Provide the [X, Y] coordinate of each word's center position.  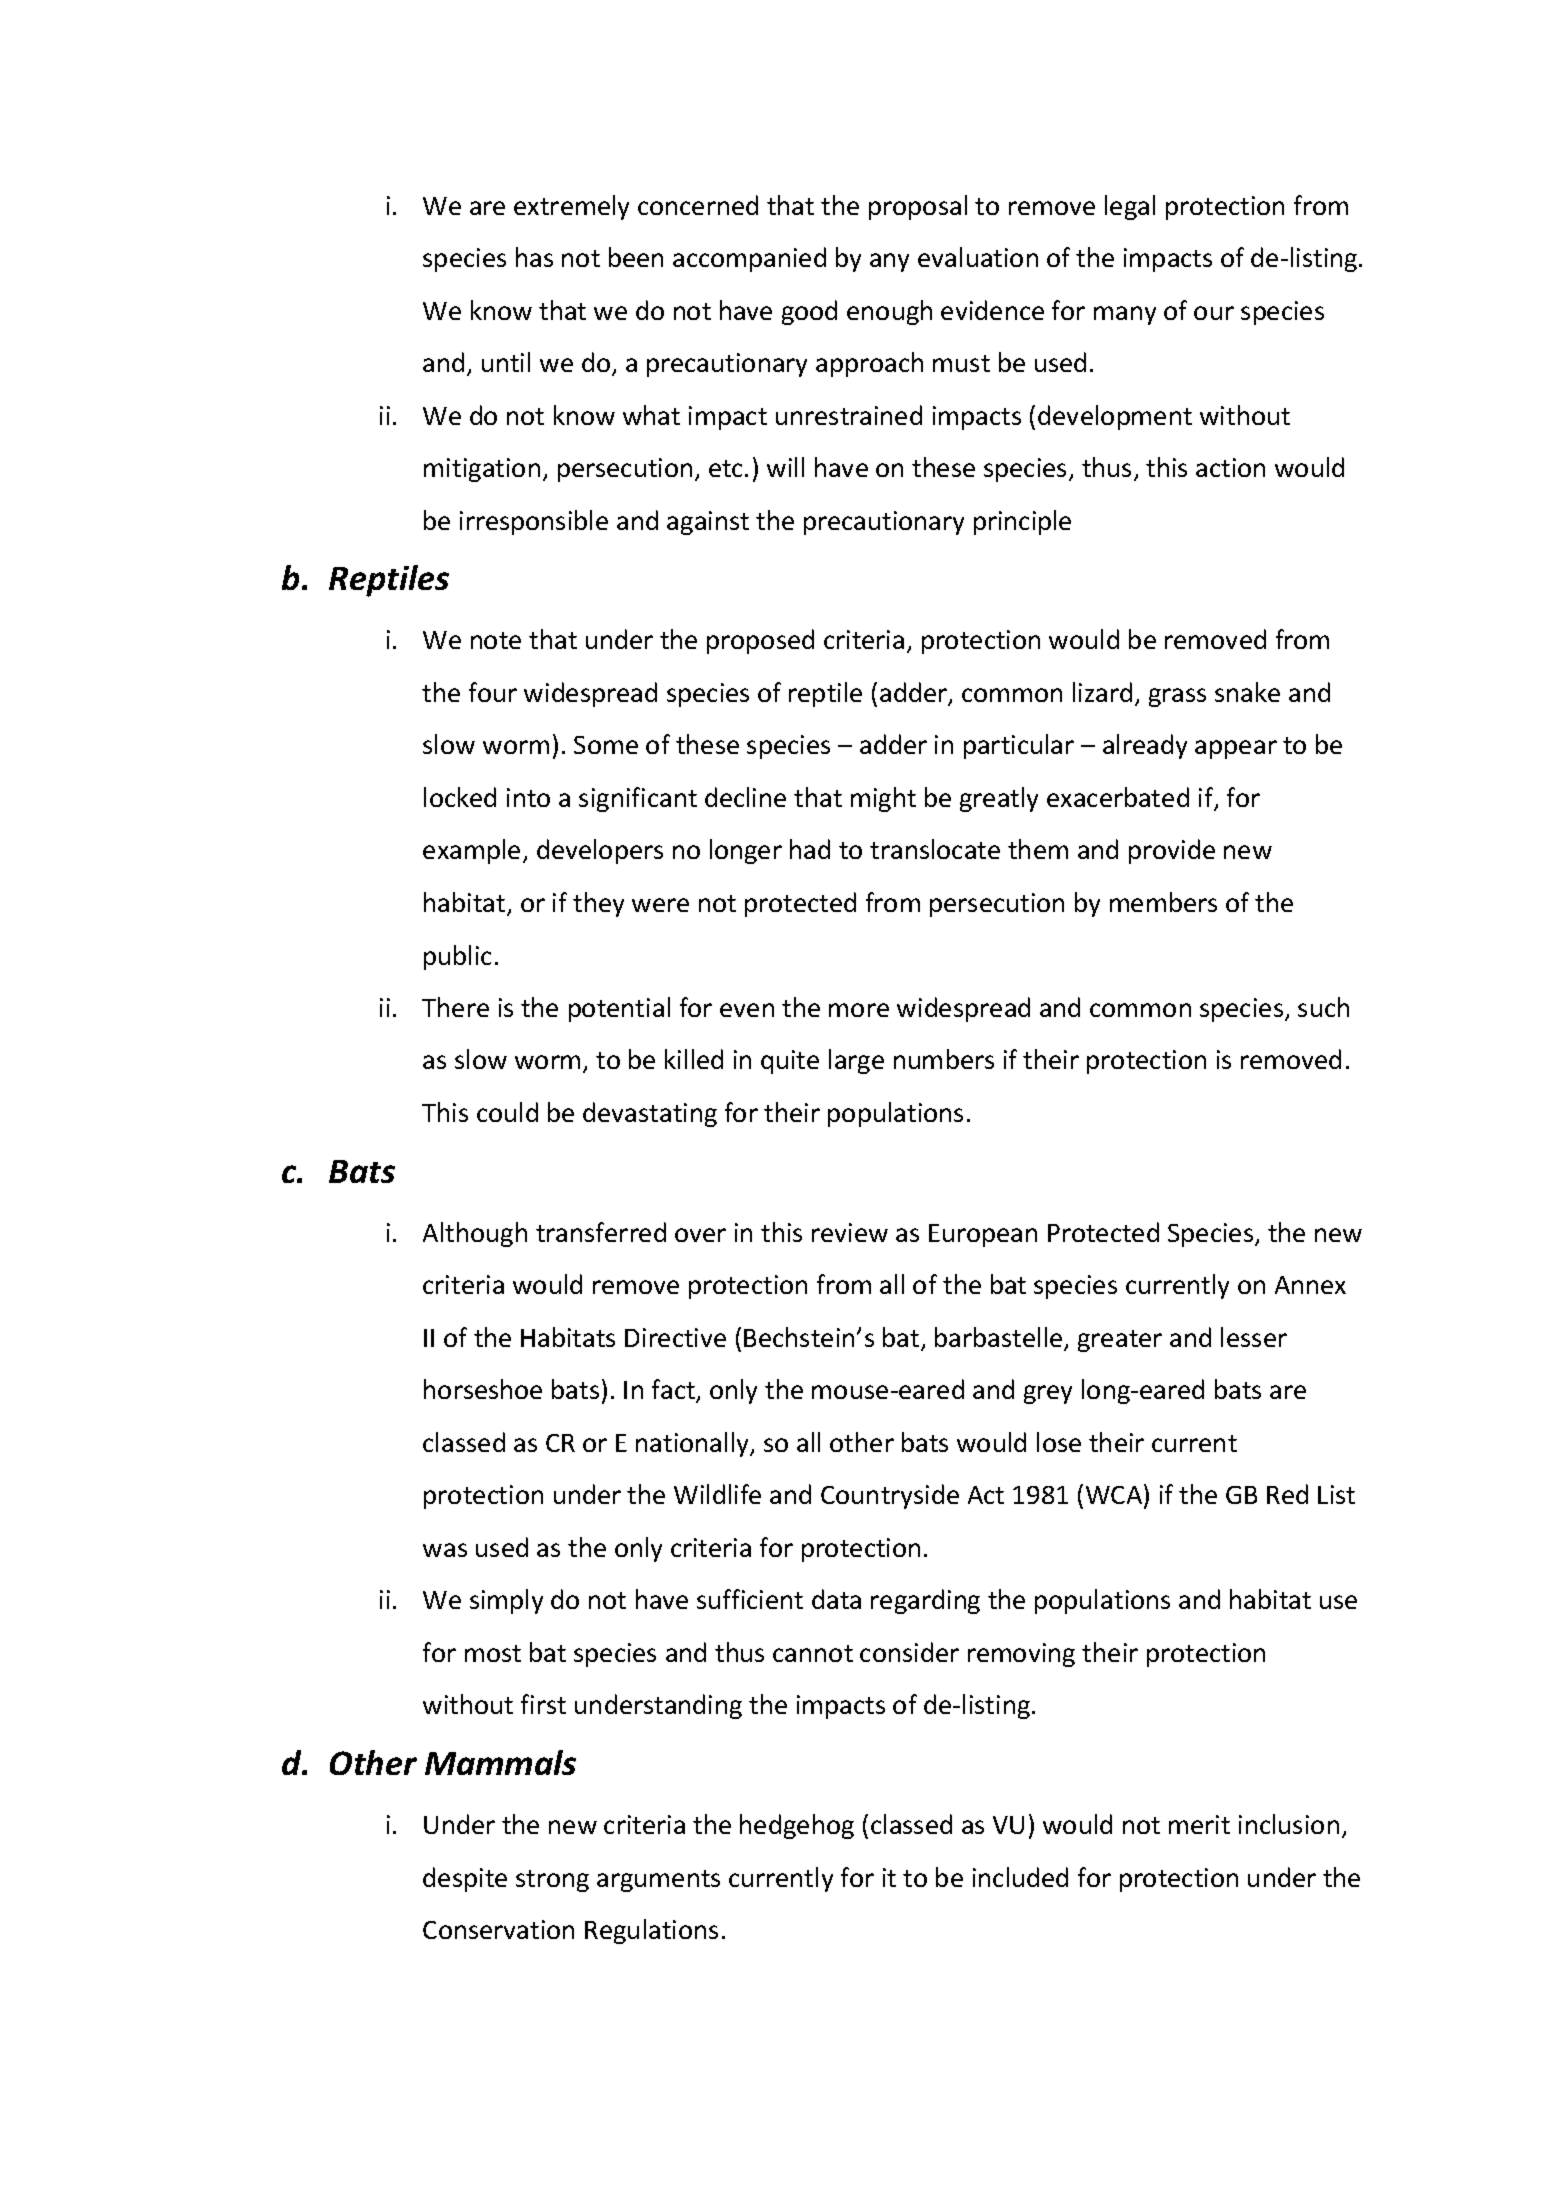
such [1323, 1007]
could [507, 1112]
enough [889, 312]
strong [552, 1881]
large [856, 1061]
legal [1130, 207]
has [534, 257]
